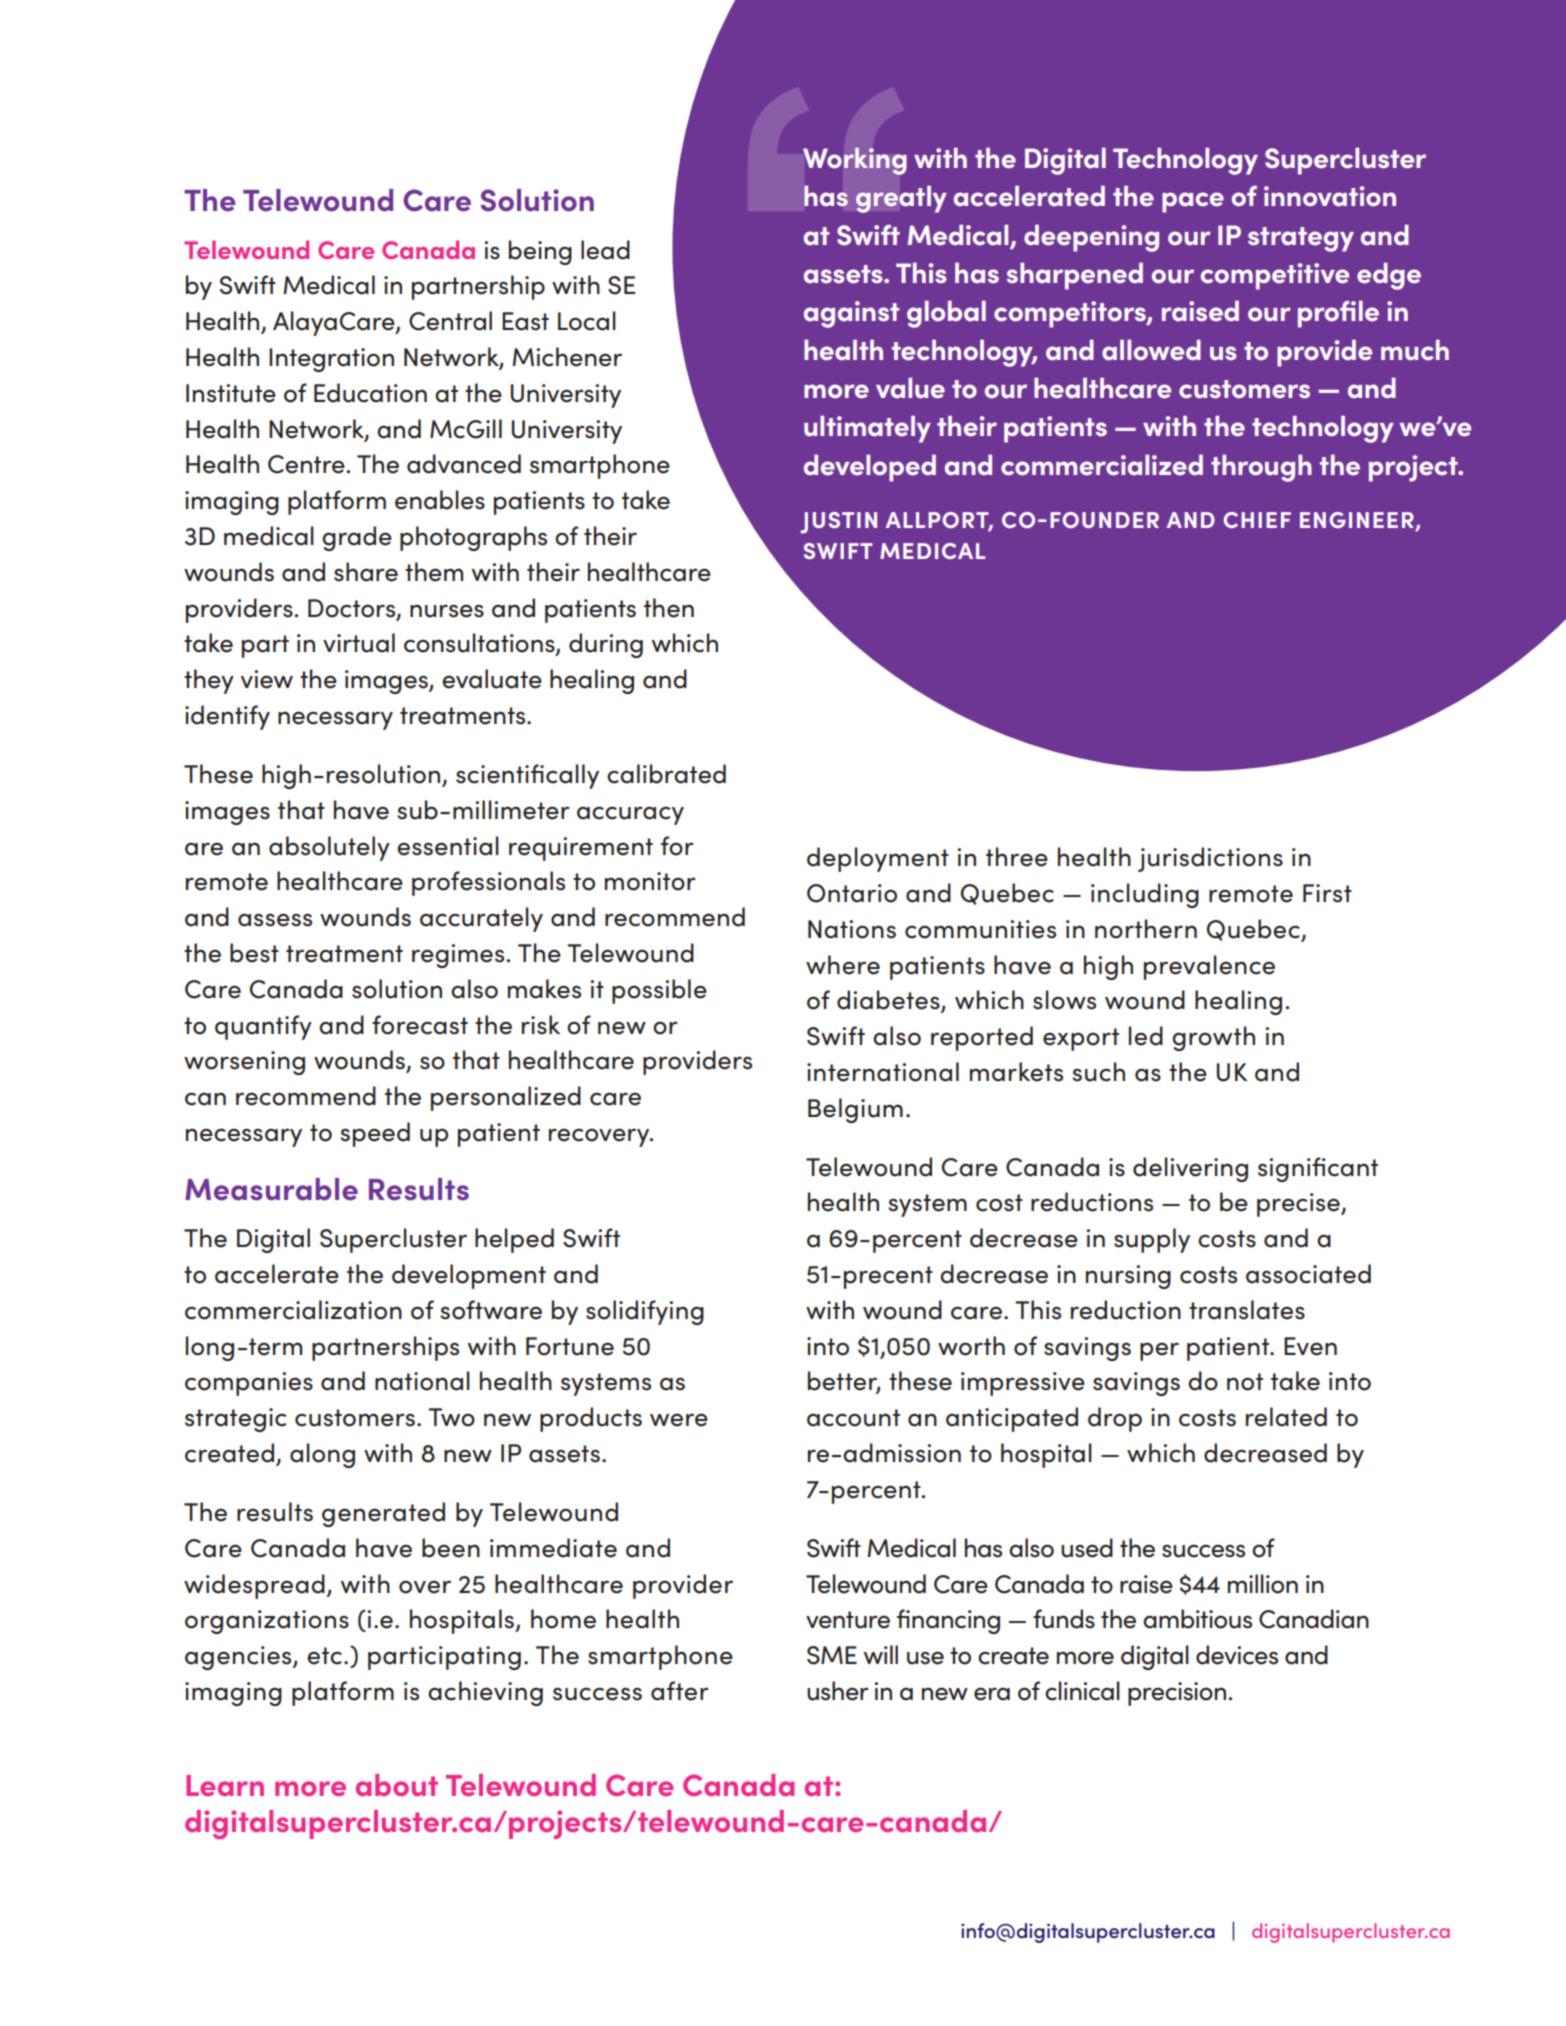  I want to click on Even, so click(1310, 1346).
